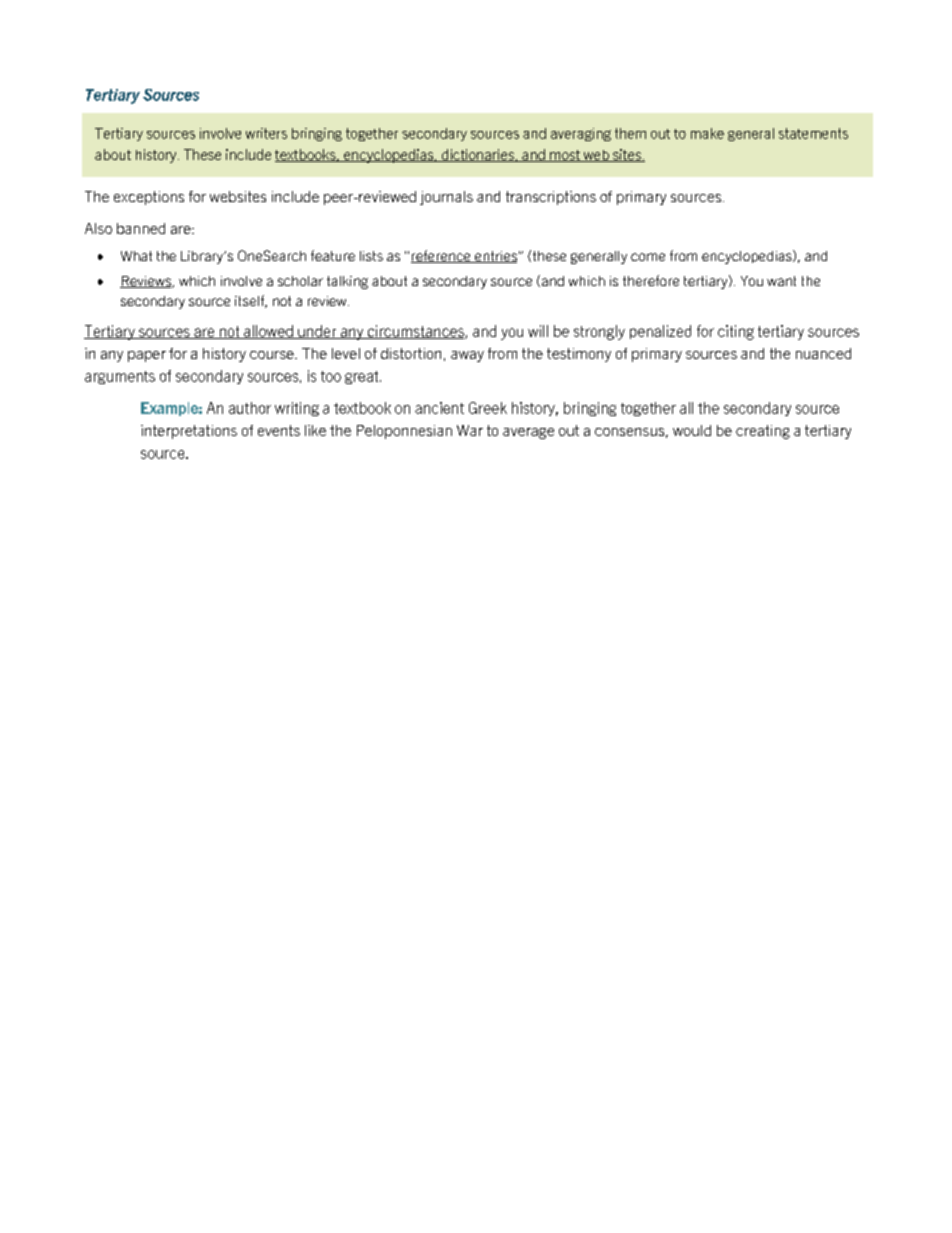  I want to click on interpretations, so click(189, 432).
